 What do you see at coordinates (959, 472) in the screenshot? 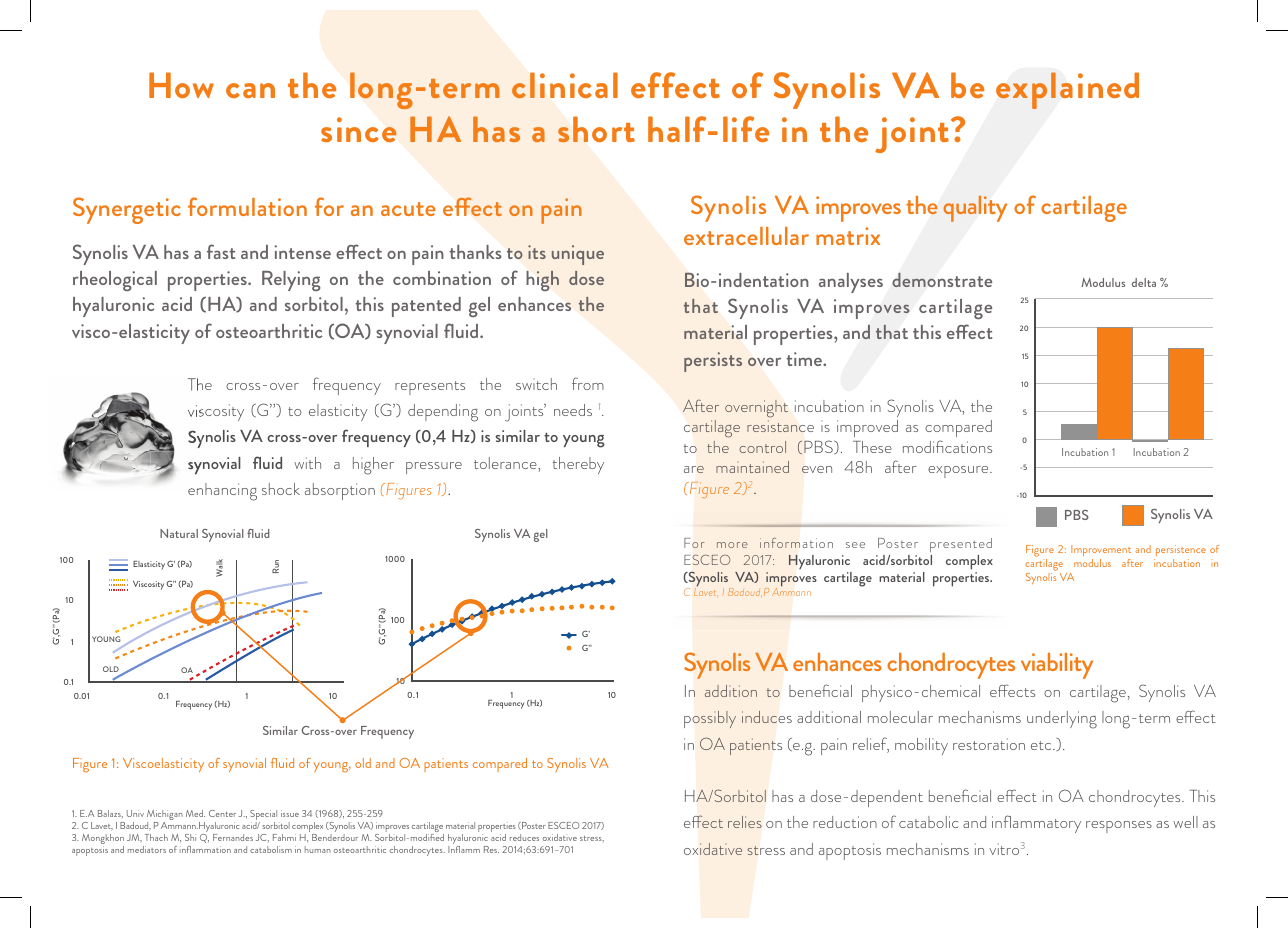
I see `exposure` at bounding box center [959, 472].
